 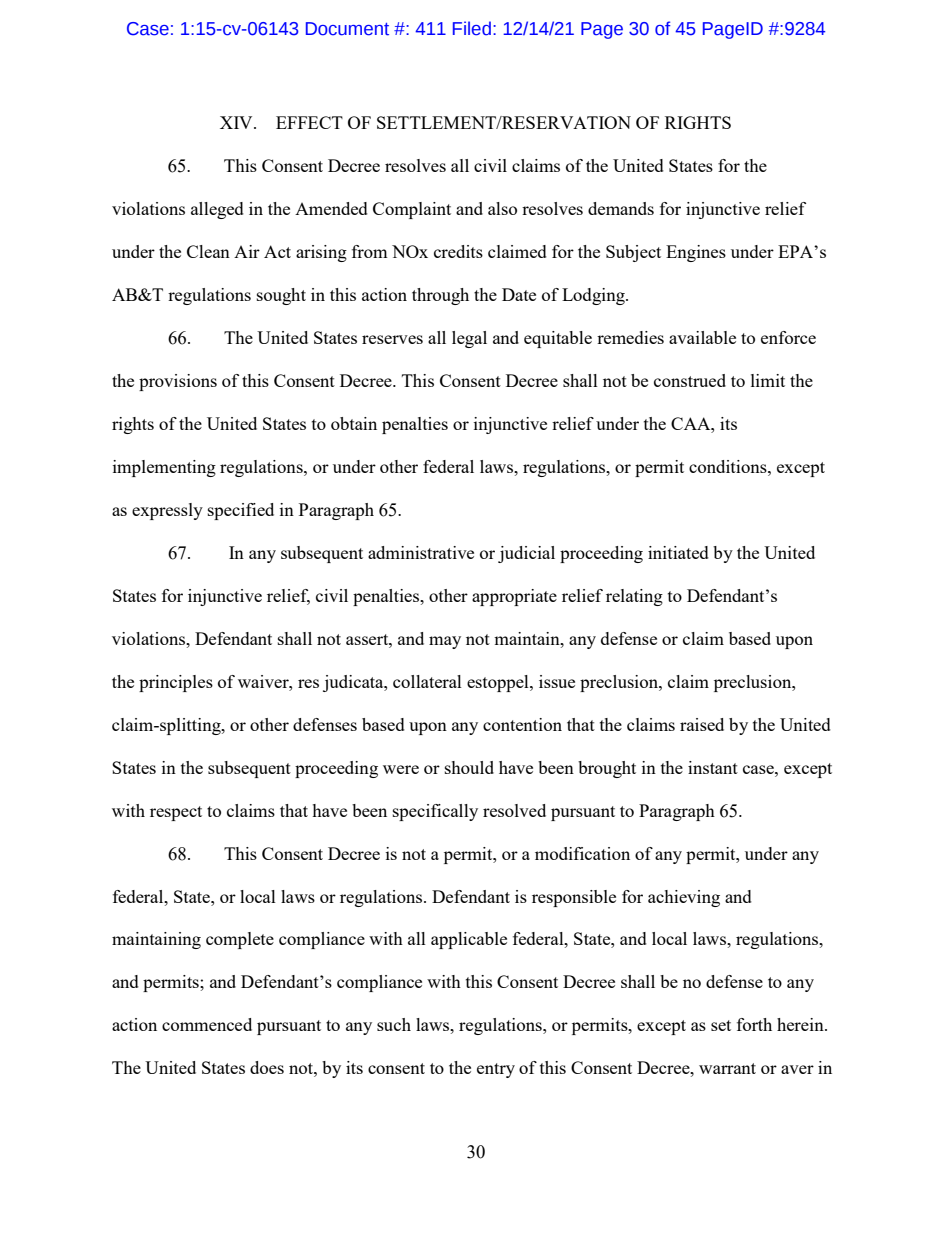 I want to click on sought, so click(x=281, y=296).
